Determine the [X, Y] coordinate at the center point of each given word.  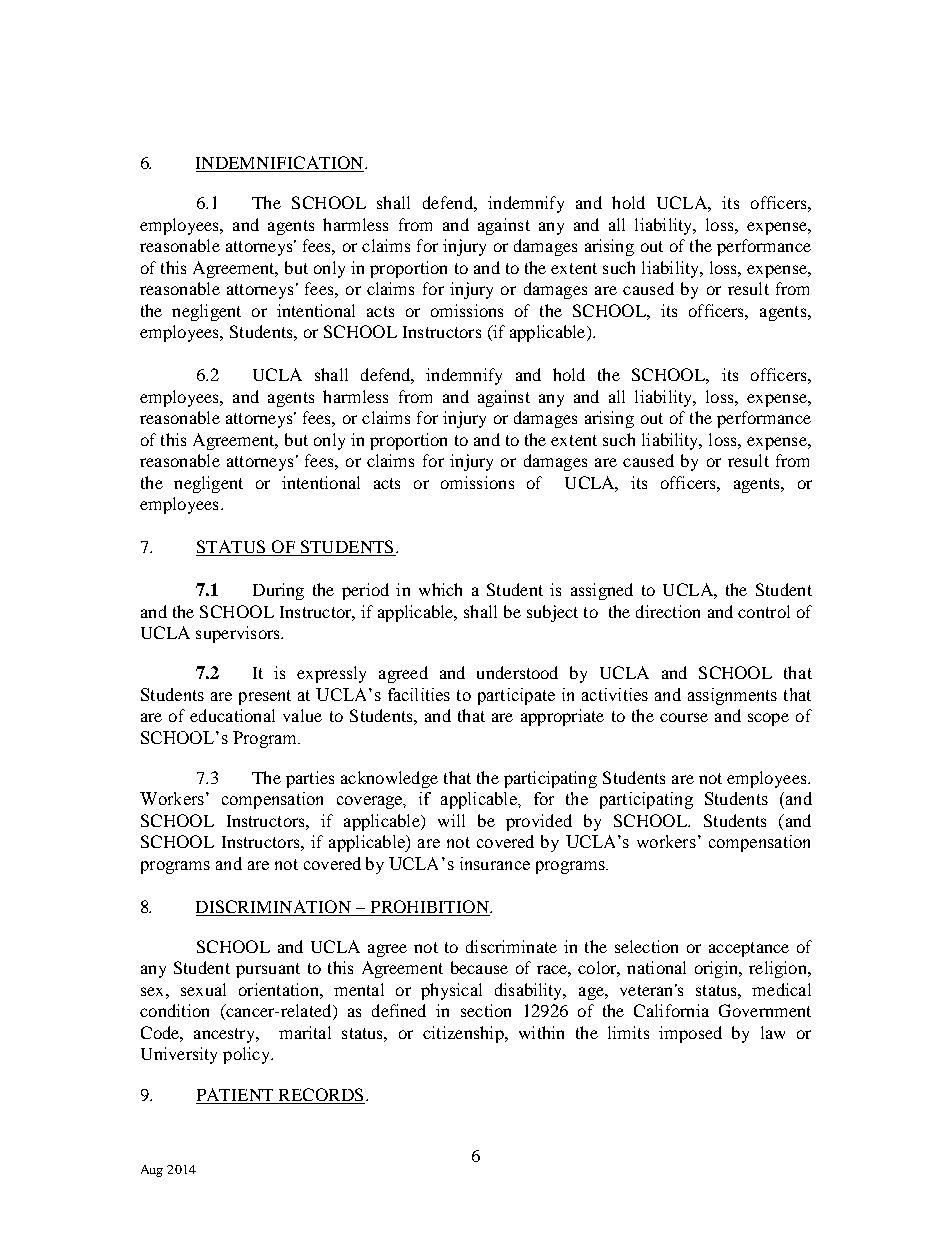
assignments [732, 696]
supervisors [239, 634]
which [440, 589]
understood [517, 672]
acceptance [749, 949]
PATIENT [235, 1094]
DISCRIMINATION [273, 906]
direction [668, 611]
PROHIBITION [431, 906]
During [278, 591]
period [365, 591]
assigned [602, 591]
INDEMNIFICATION [281, 164]
